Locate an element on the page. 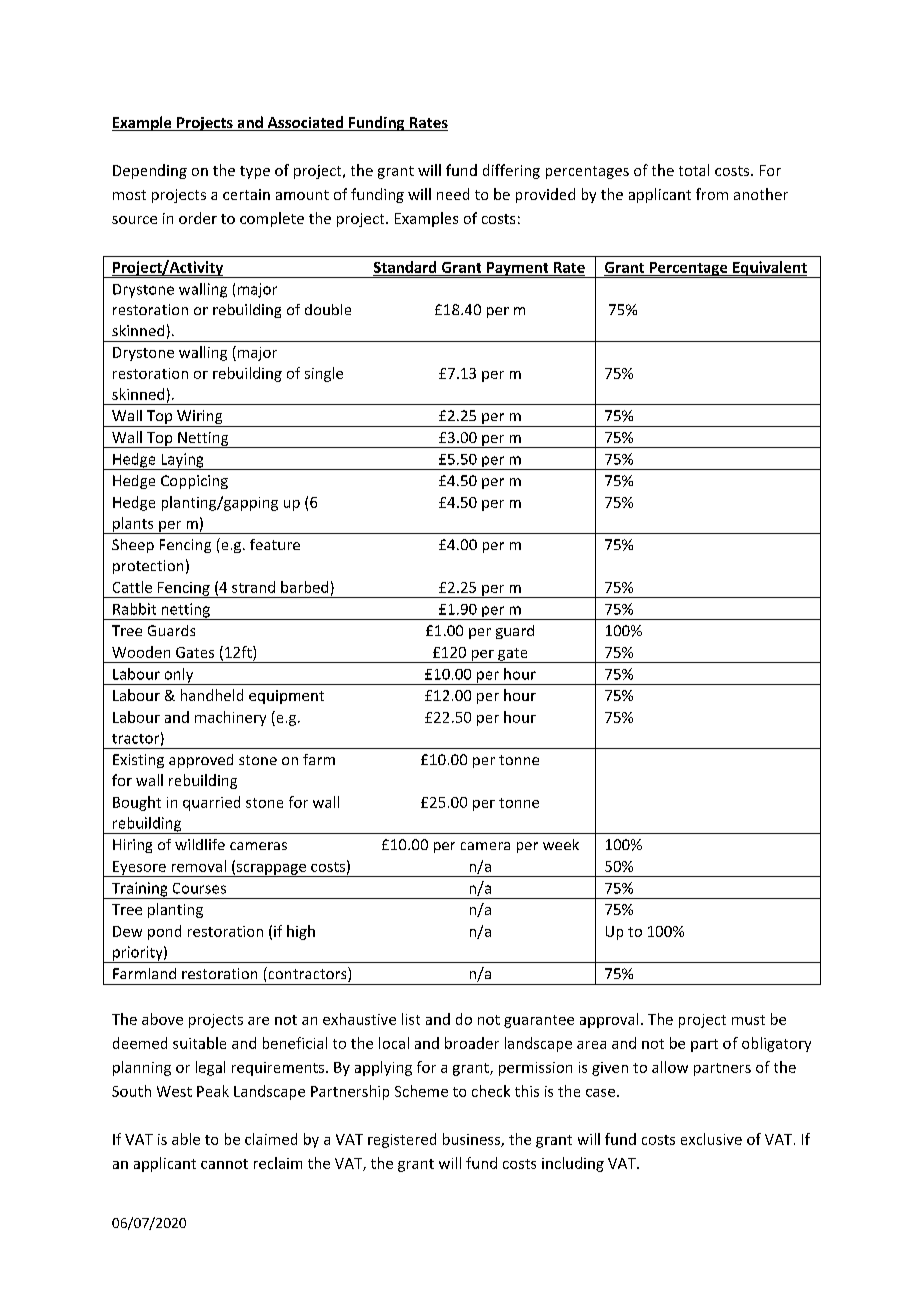 The height and width of the document is (1308, 924). single is located at coordinates (324, 374).
